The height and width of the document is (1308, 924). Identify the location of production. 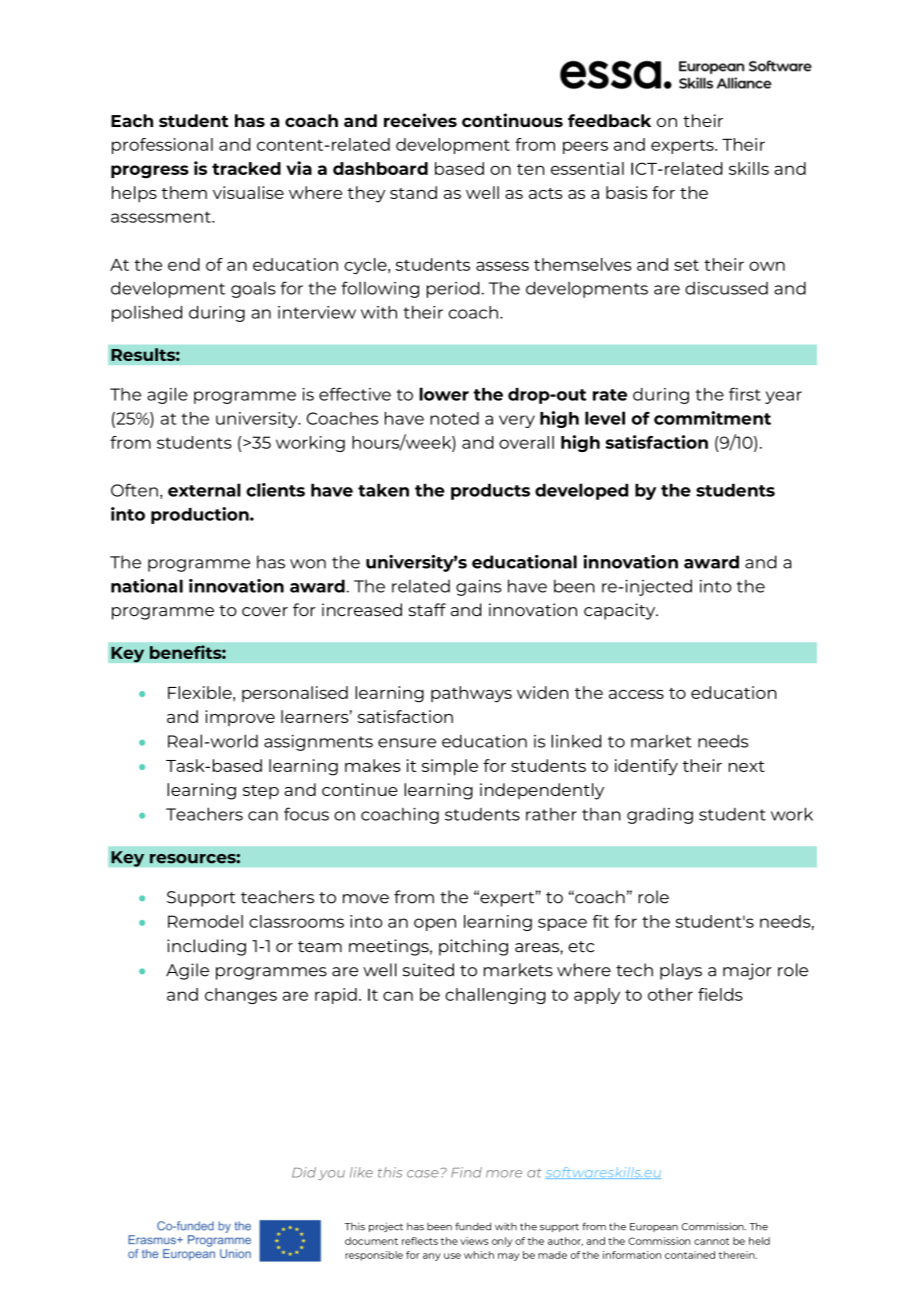
(201, 515).
